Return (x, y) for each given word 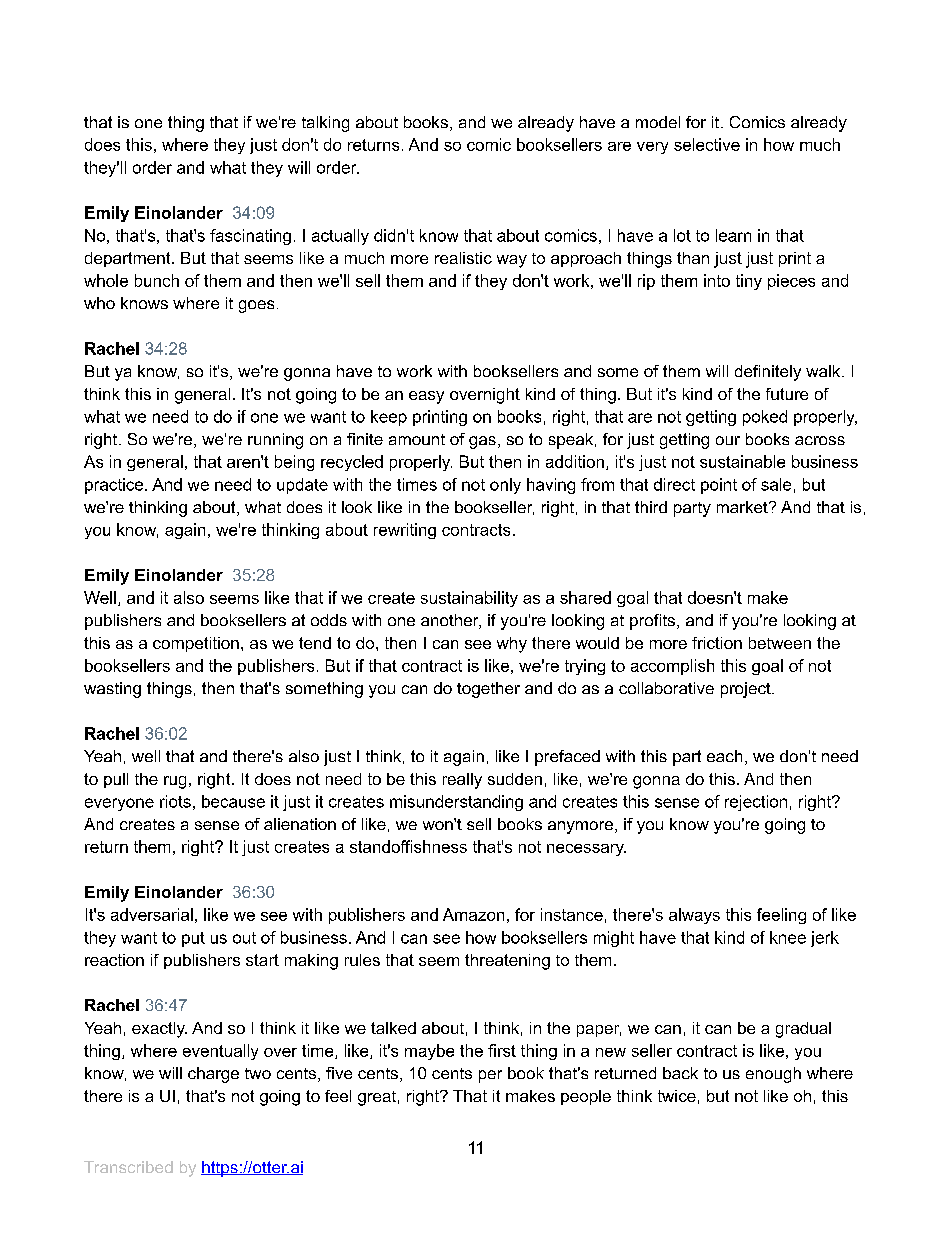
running (275, 441)
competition (196, 644)
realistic (463, 258)
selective (707, 144)
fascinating (250, 237)
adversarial (152, 914)
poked (765, 418)
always (694, 916)
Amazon (473, 914)
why (512, 645)
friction (717, 643)
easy (426, 397)
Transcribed (128, 1167)
